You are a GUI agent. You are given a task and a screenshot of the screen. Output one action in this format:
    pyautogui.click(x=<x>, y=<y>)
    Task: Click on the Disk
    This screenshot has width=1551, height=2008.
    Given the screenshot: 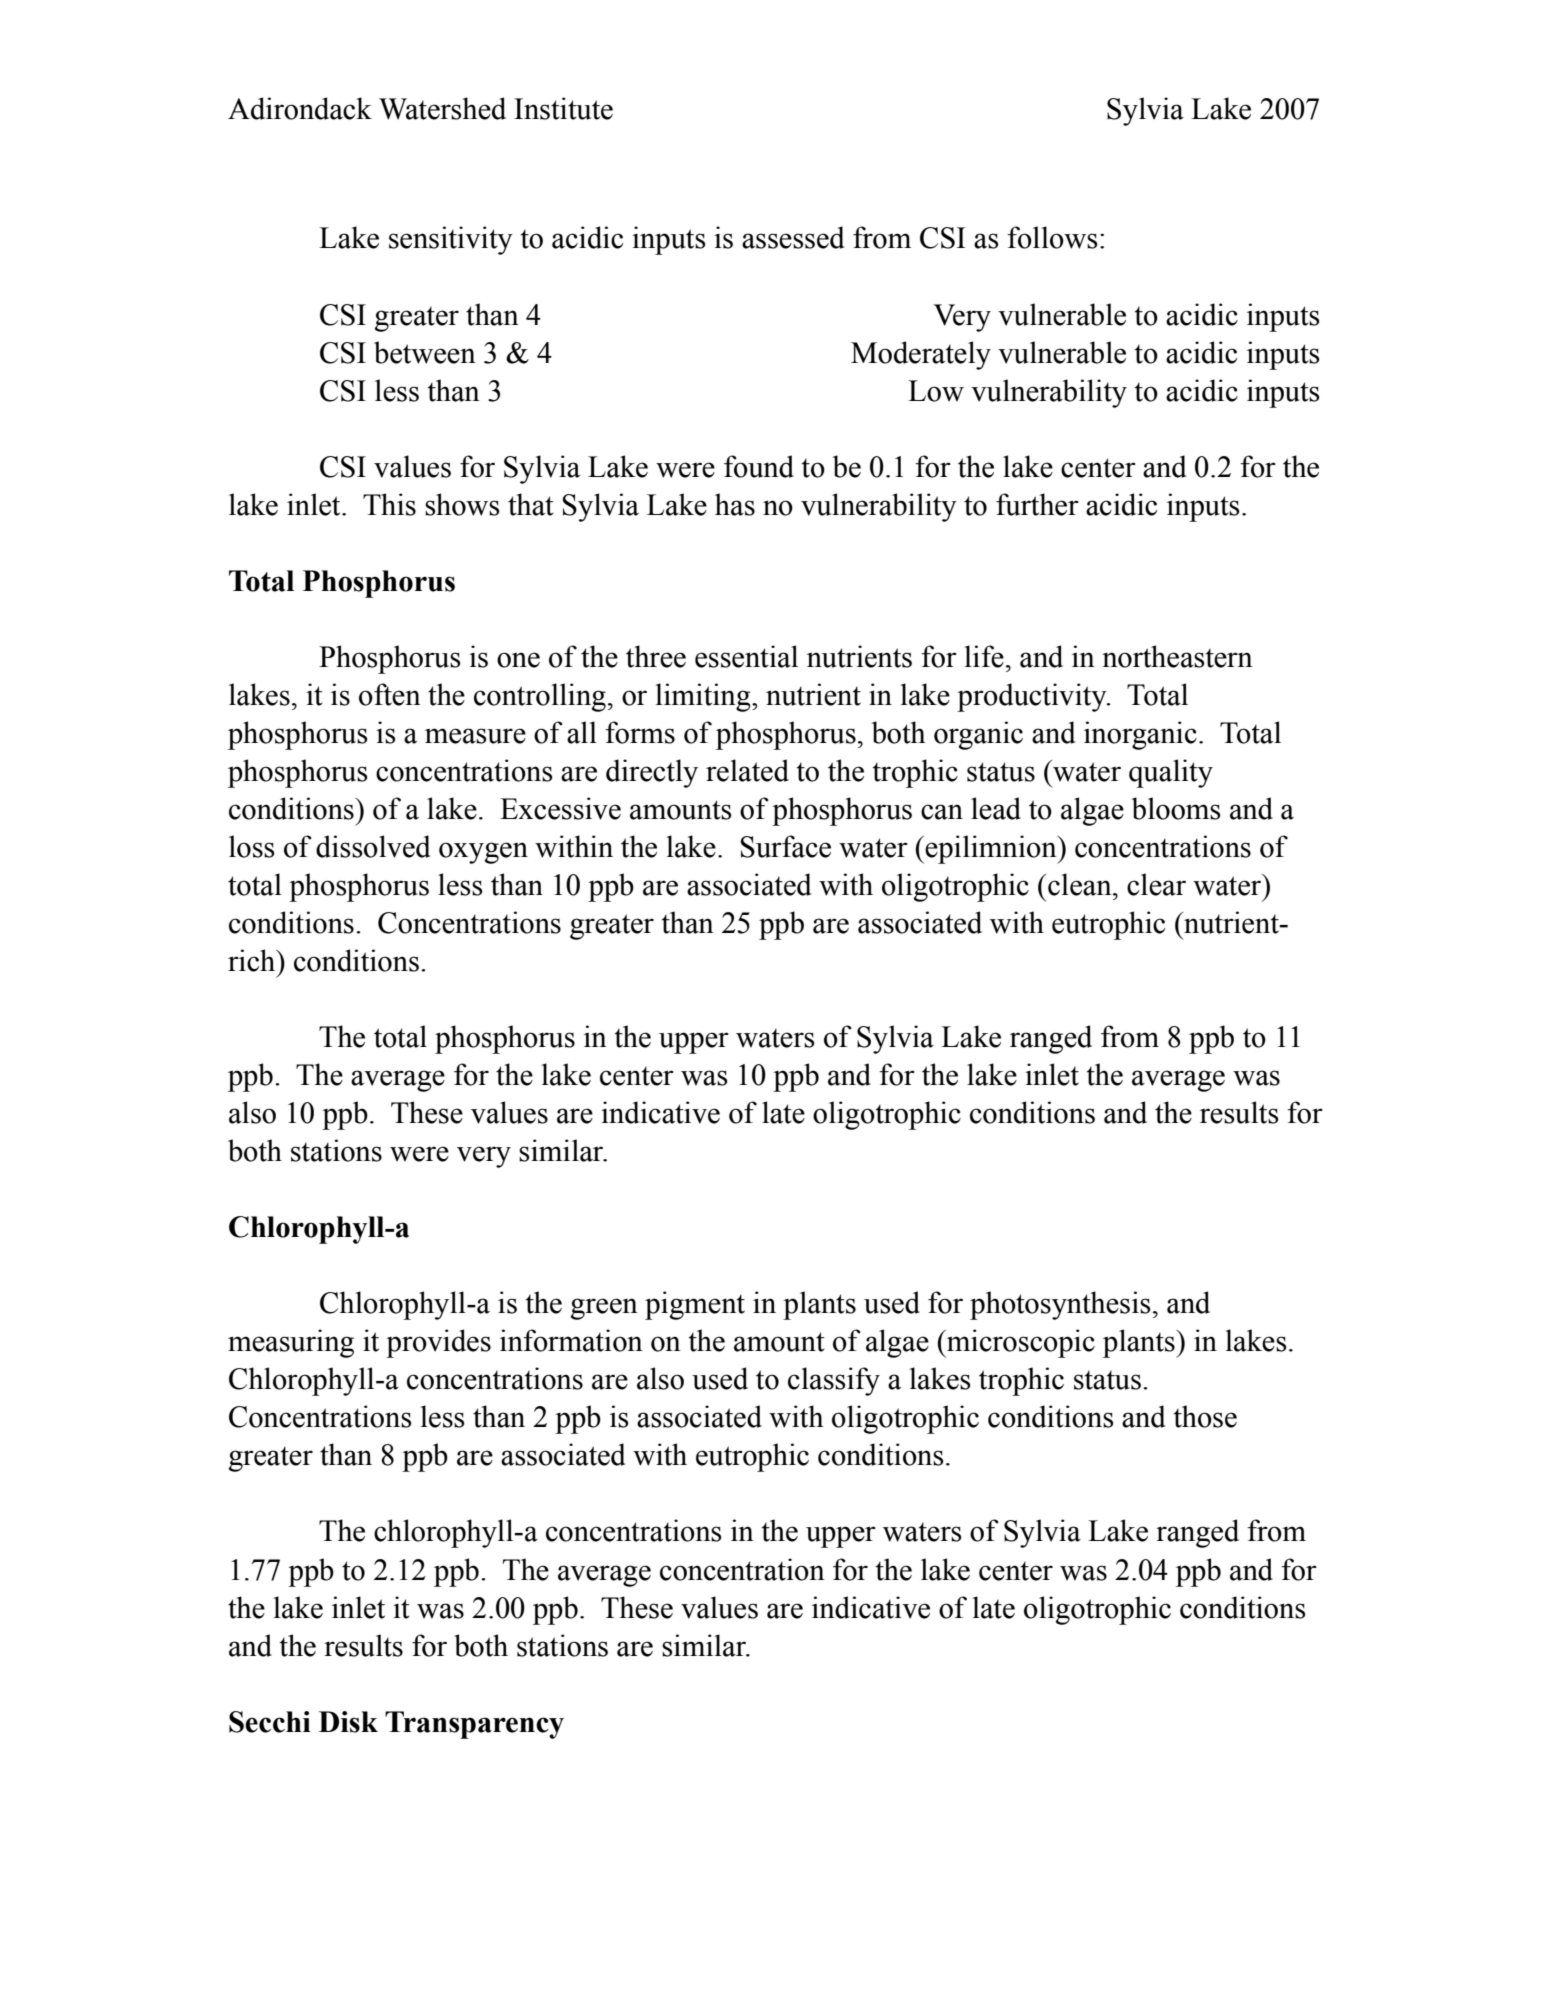 What is the action you would take?
    pyautogui.click(x=348, y=1722)
